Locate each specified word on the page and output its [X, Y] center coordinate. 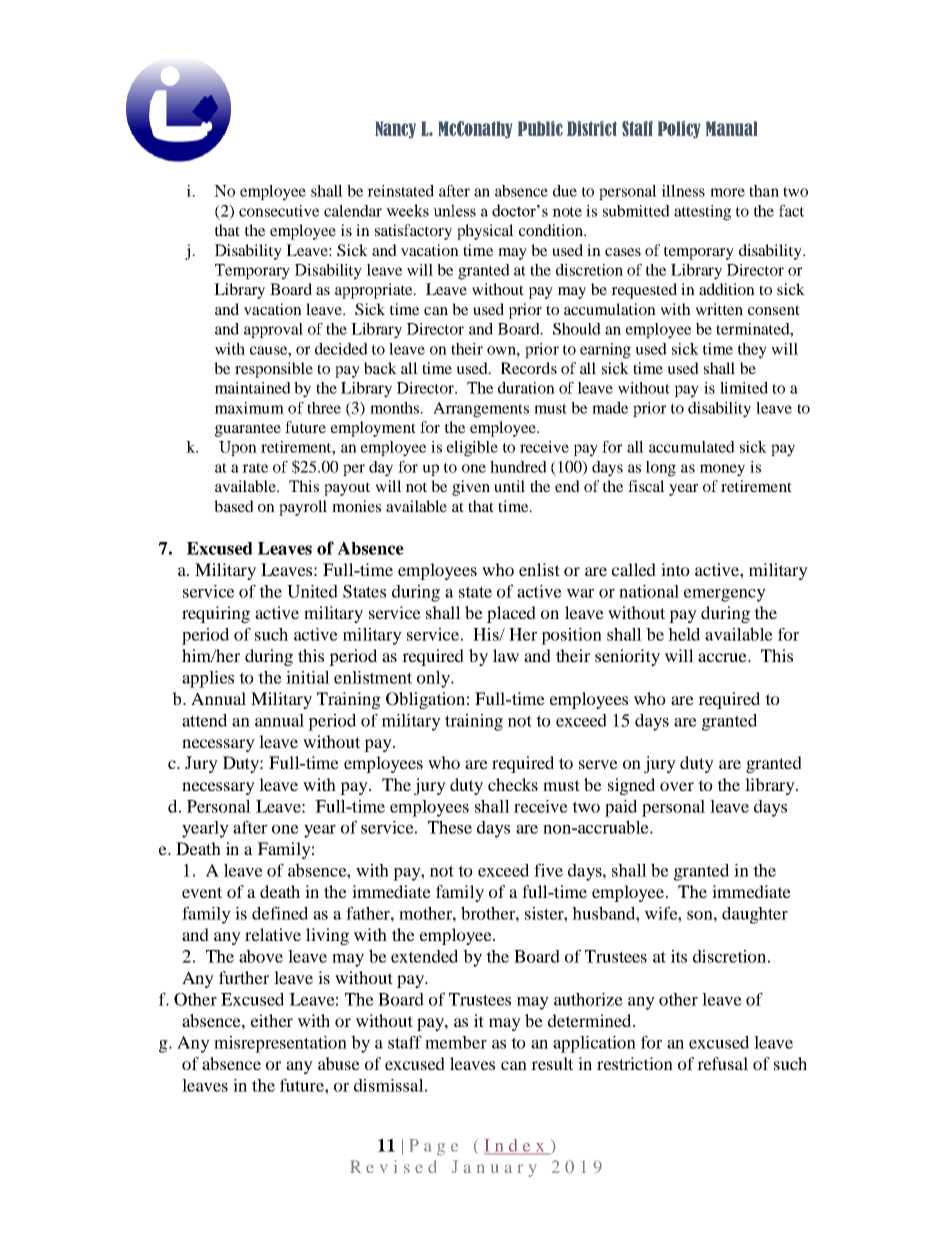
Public [540, 128]
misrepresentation [280, 1044]
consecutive [279, 211]
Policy [679, 130]
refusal [722, 1063]
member [456, 1042]
